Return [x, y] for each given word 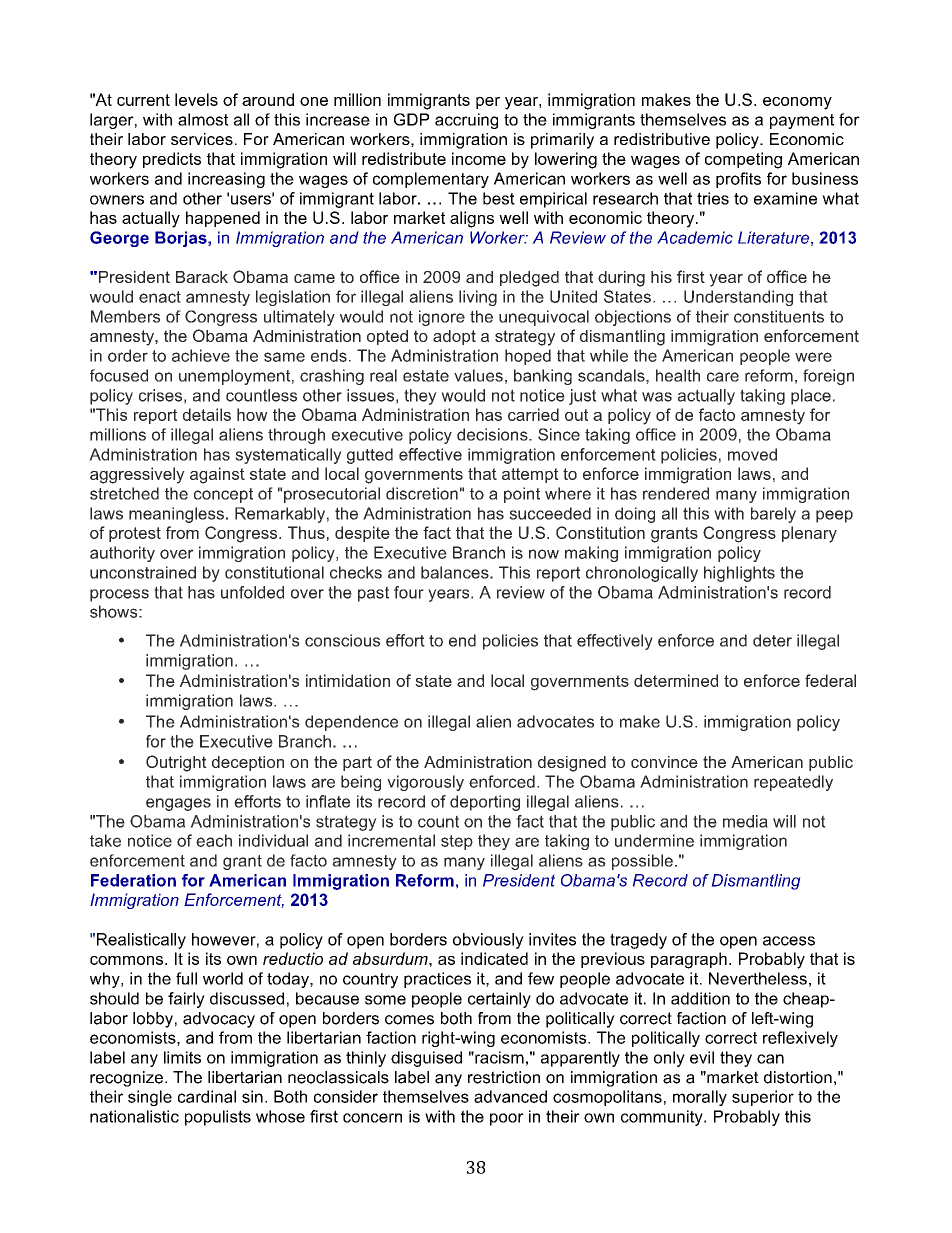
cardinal [207, 1096]
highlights [739, 574]
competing [743, 160]
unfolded [252, 592]
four [409, 592]
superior [763, 1098]
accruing [466, 121]
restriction [504, 1077]
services [202, 139]
